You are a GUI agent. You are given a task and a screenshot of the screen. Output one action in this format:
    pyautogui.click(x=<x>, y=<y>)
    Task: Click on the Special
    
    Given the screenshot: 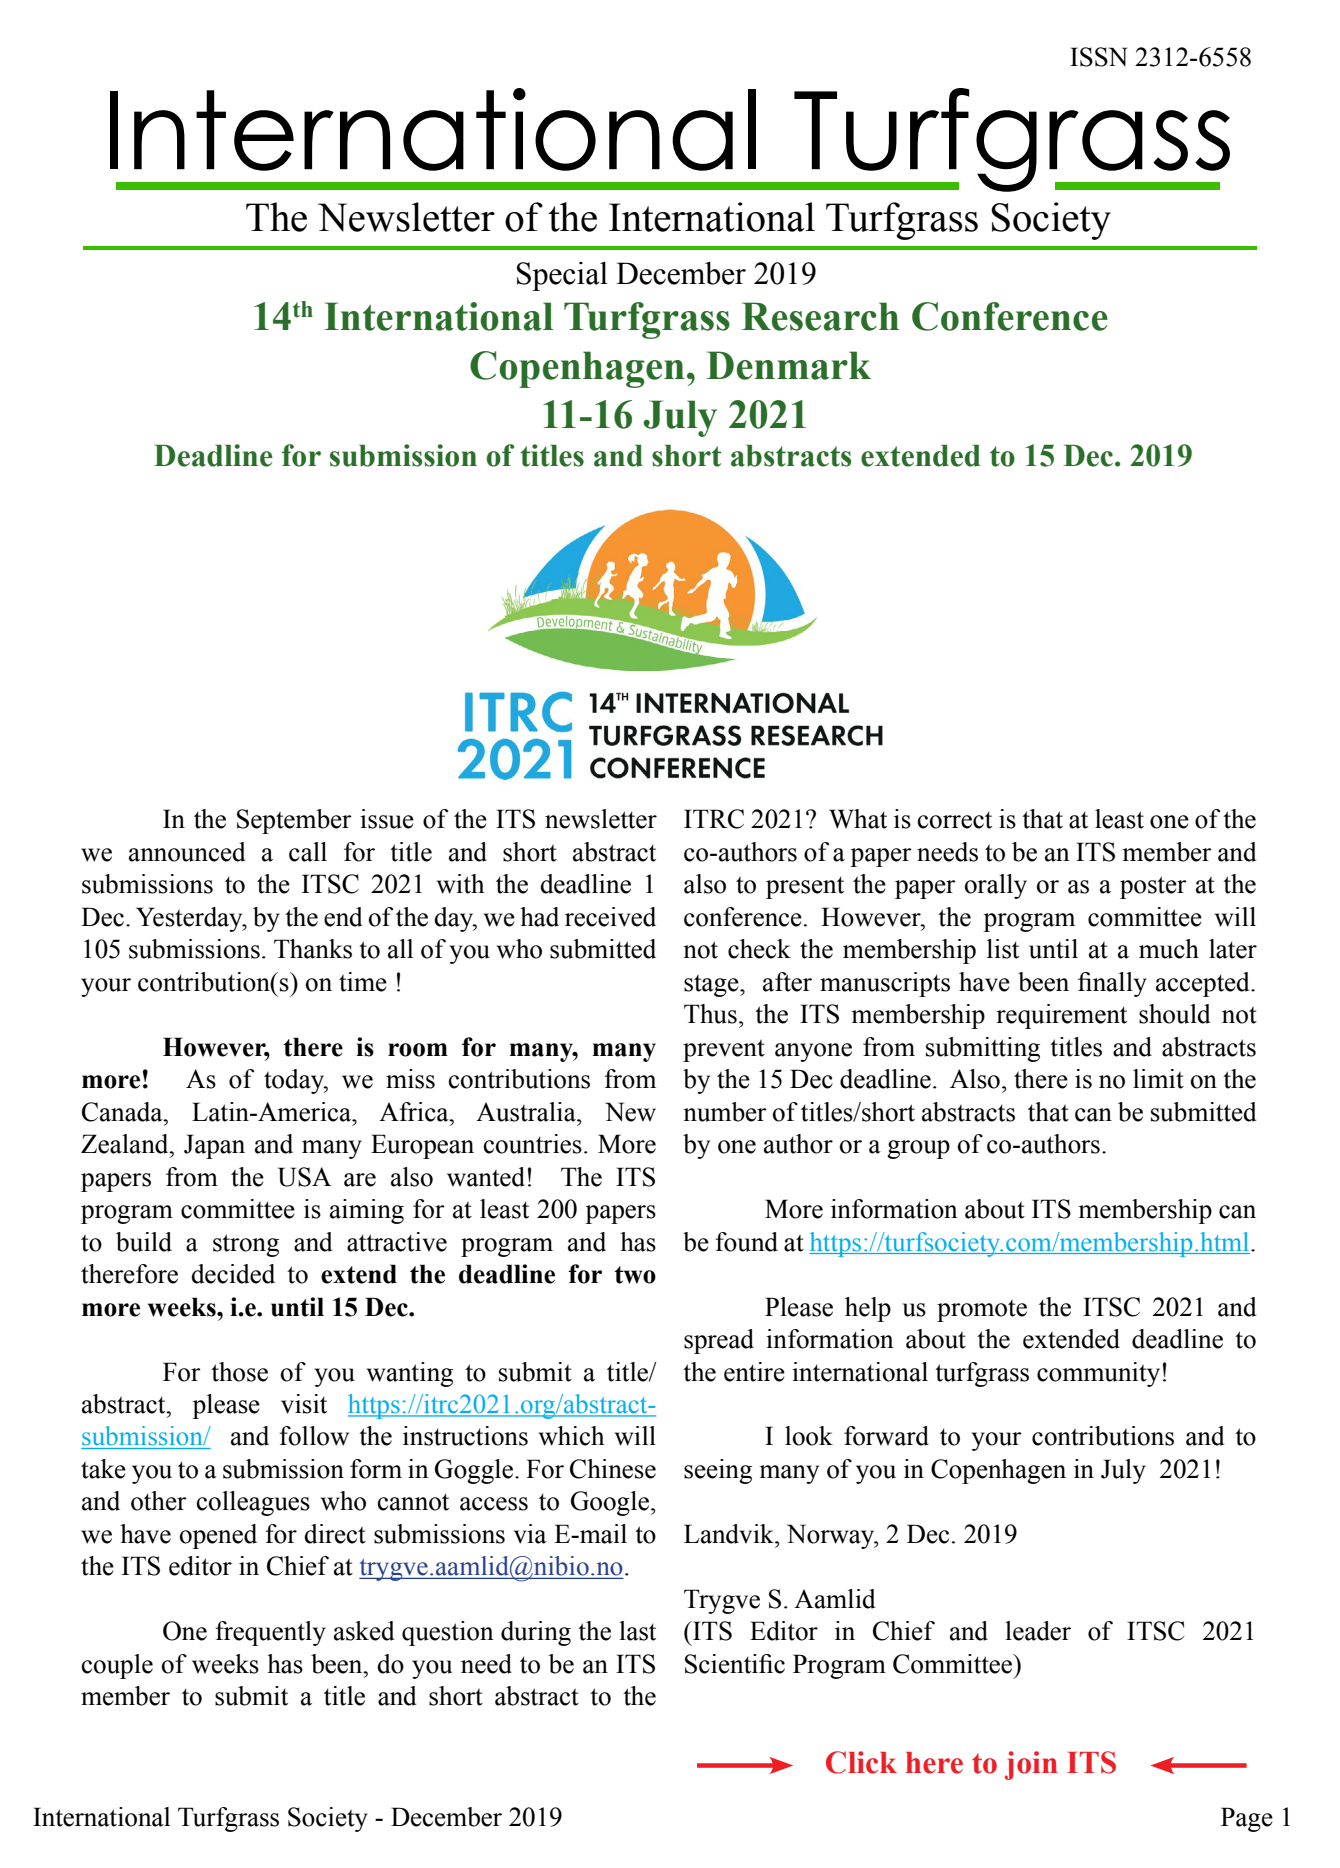 What is the action you would take?
    pyautogui.click(x=562, y=276)
